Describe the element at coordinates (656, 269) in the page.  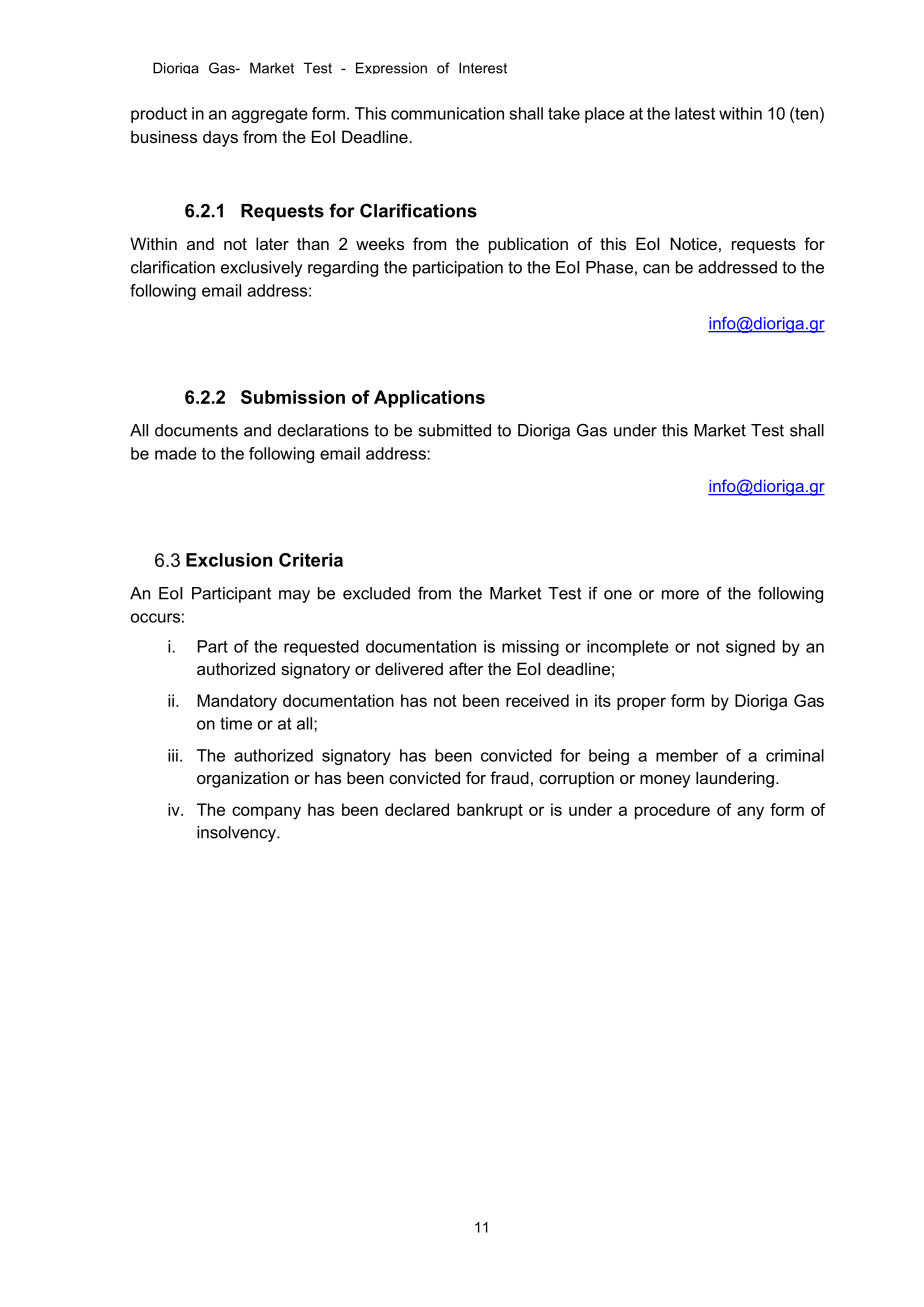
I see `can` at that location.
